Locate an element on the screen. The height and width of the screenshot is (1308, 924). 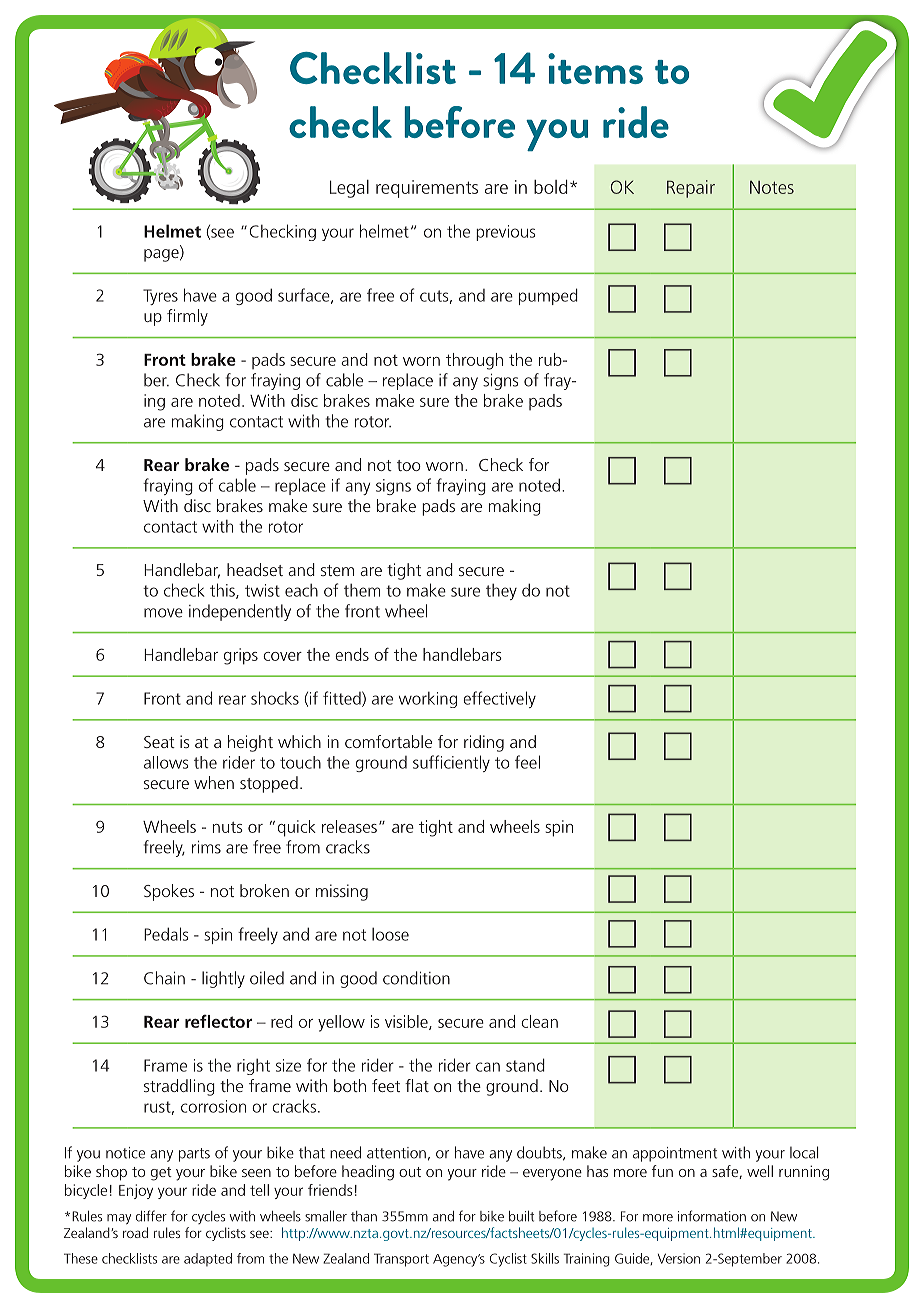
requirements is located at coordinates (427, 189).
